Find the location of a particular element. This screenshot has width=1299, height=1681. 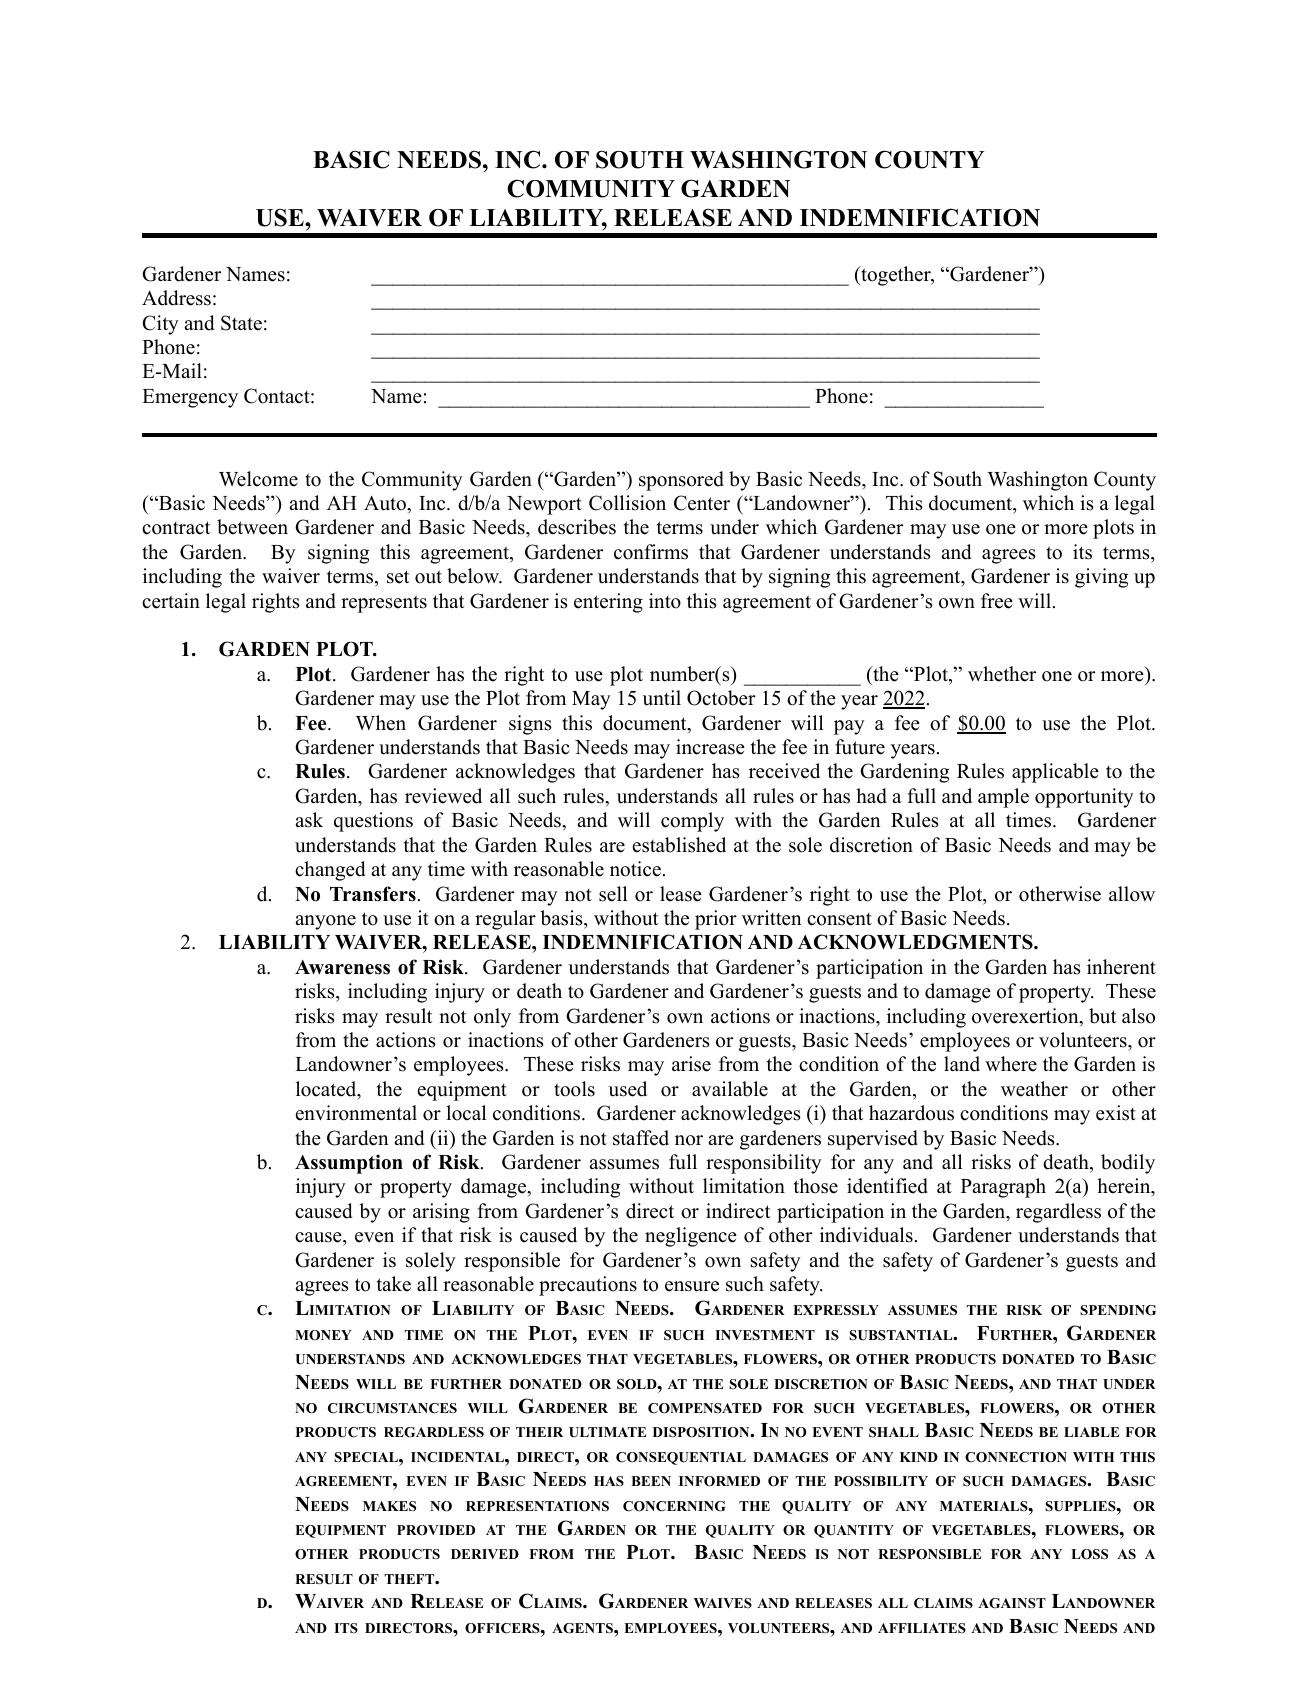

into is located at coordinates (665, 601).
